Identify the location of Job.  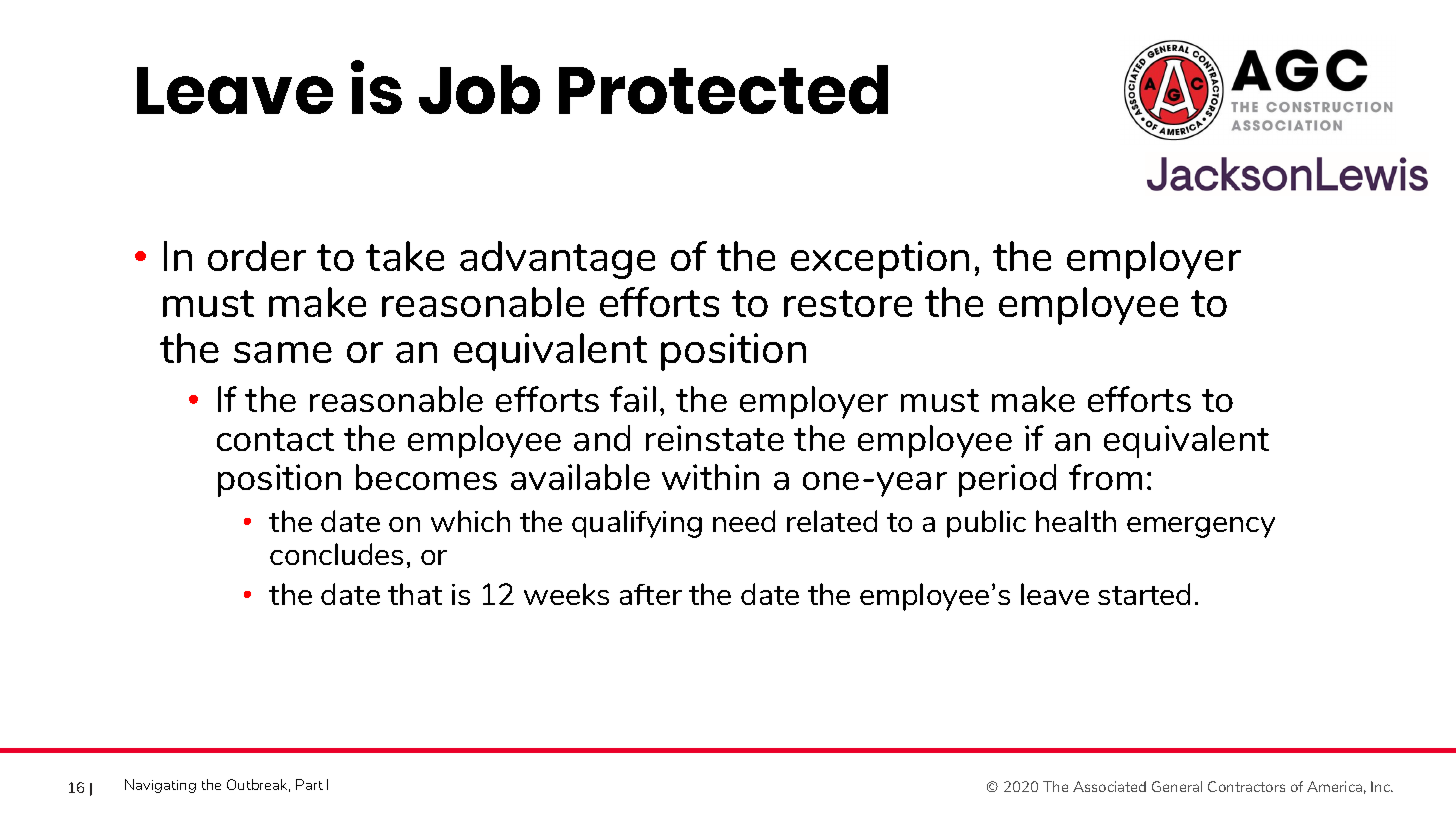
(479, 89).
